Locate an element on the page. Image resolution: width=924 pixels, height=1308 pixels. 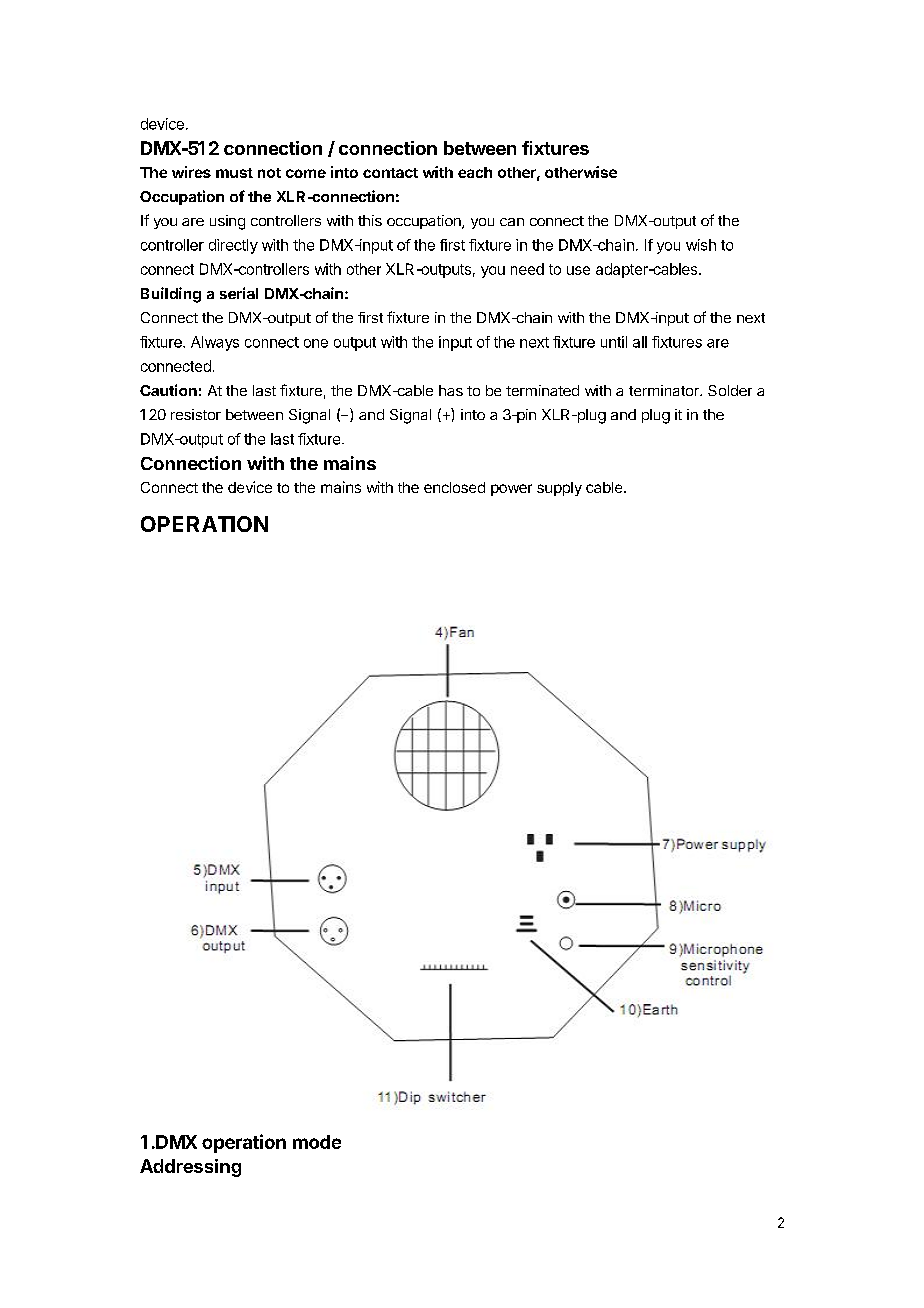
using is located at coordinates (227, 222).
